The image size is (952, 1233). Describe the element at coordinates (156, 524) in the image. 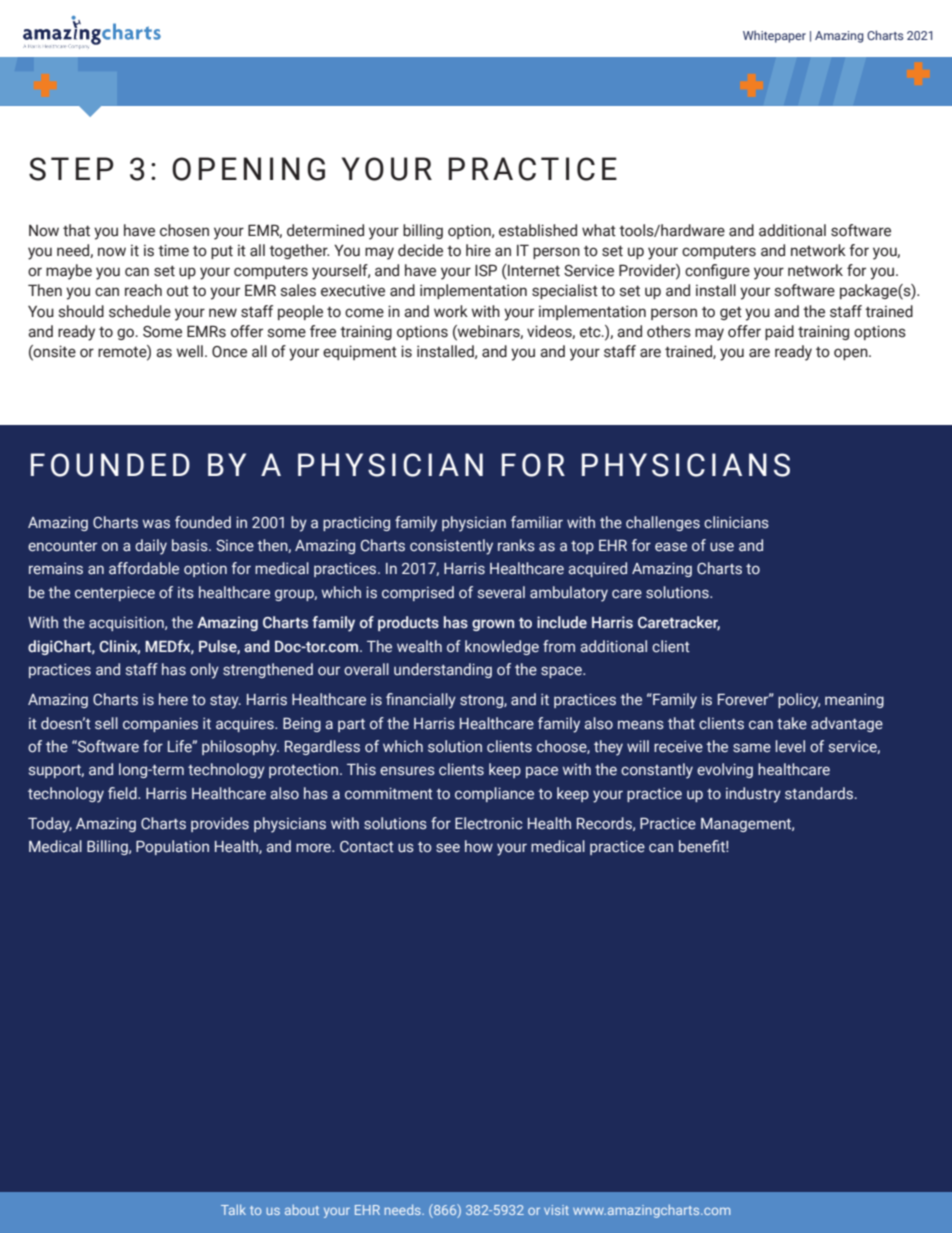

I see `was` at that location.
